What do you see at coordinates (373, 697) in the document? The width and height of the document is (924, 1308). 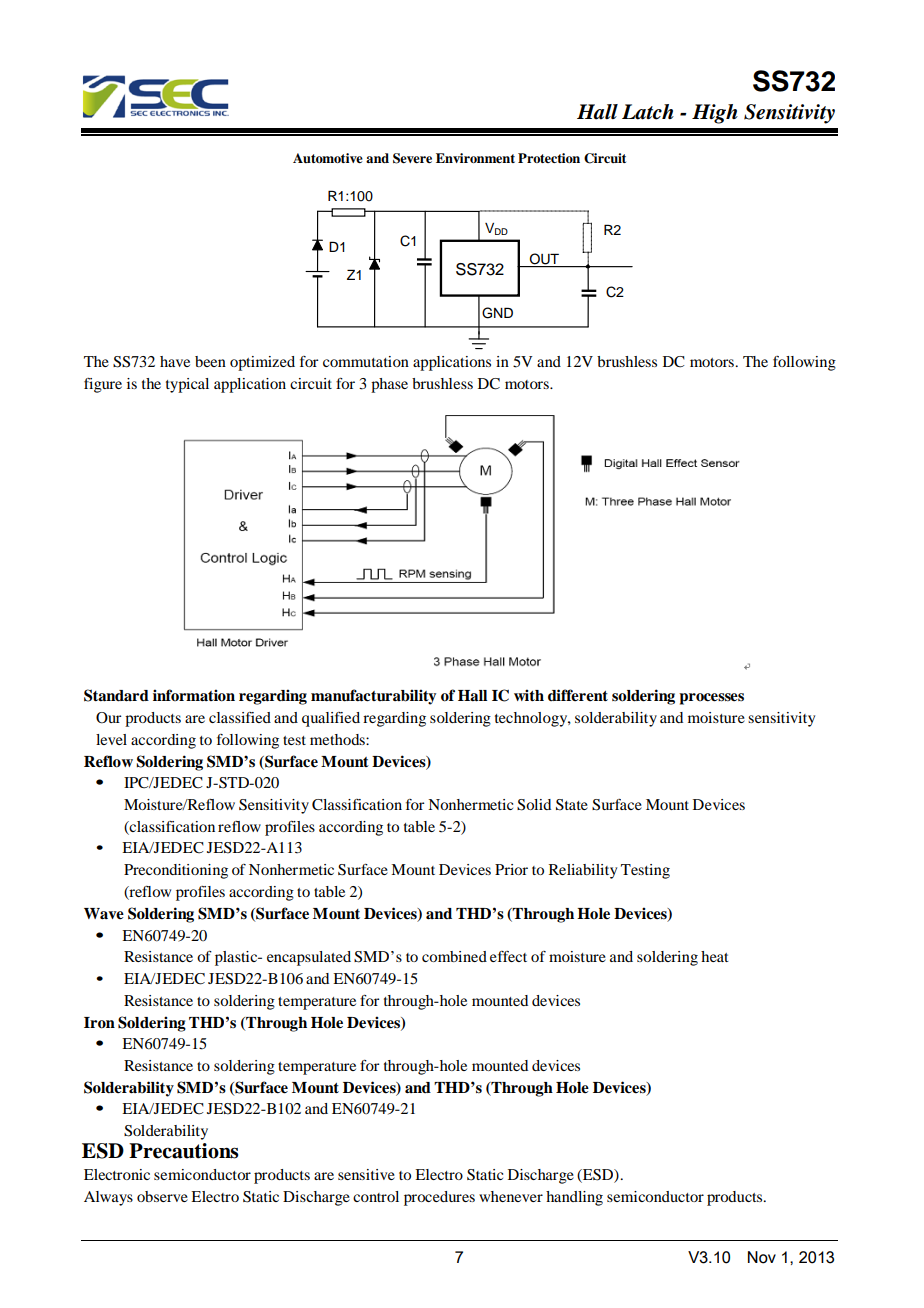 I see `manufacturability` at bounding box center [373, 697].
